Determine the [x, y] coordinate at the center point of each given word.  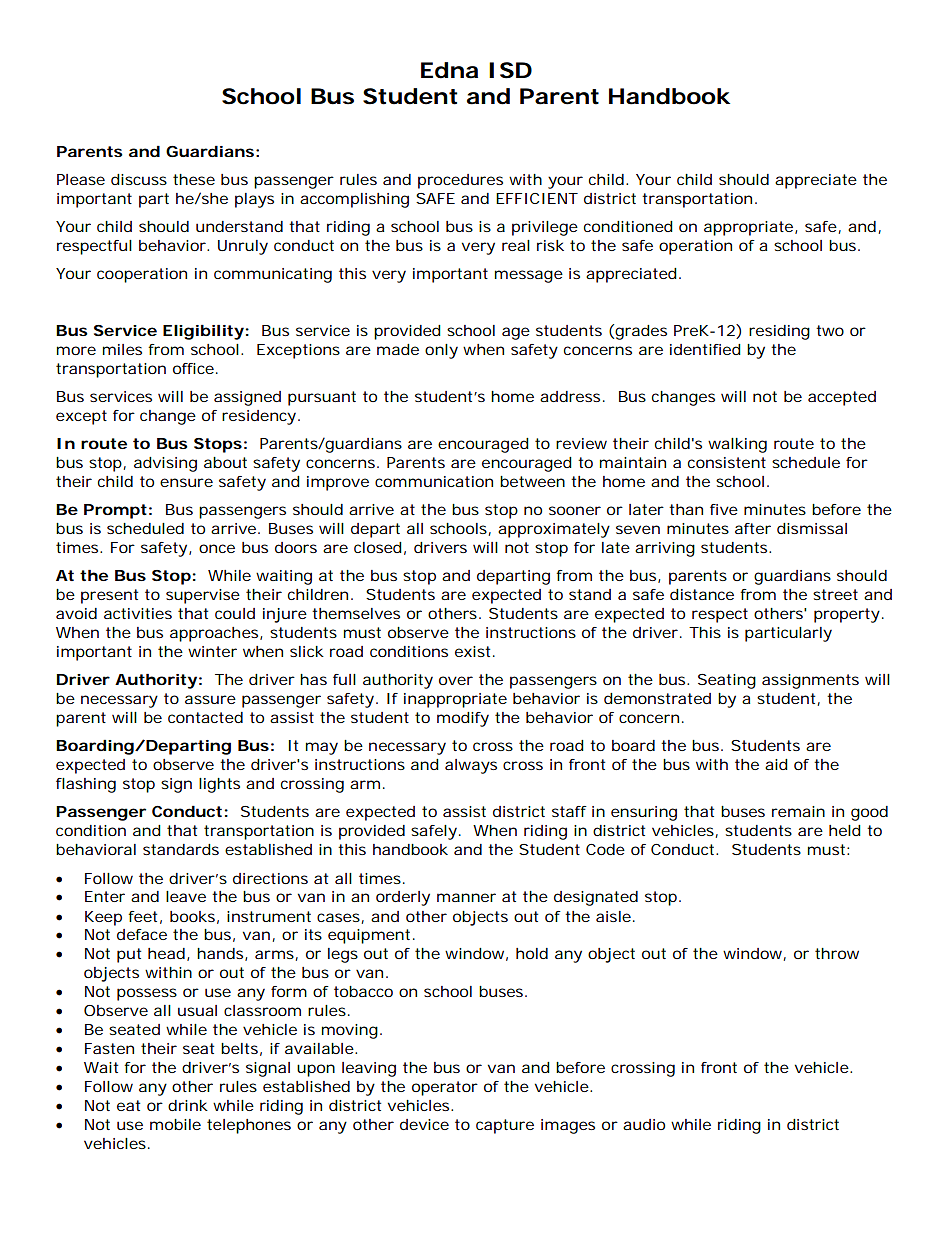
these [194, 179]
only [441, 351]
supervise [203, 596]
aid [776, 764]
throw [837, 953]
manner [466, 897]
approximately [554, 530]
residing [779, 332]
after [753, 528]
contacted [205, 717]
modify [463, 719]
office [193, 368]
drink [188, 1105]
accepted [842, 398]
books [192, 916]
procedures [460, 181]
